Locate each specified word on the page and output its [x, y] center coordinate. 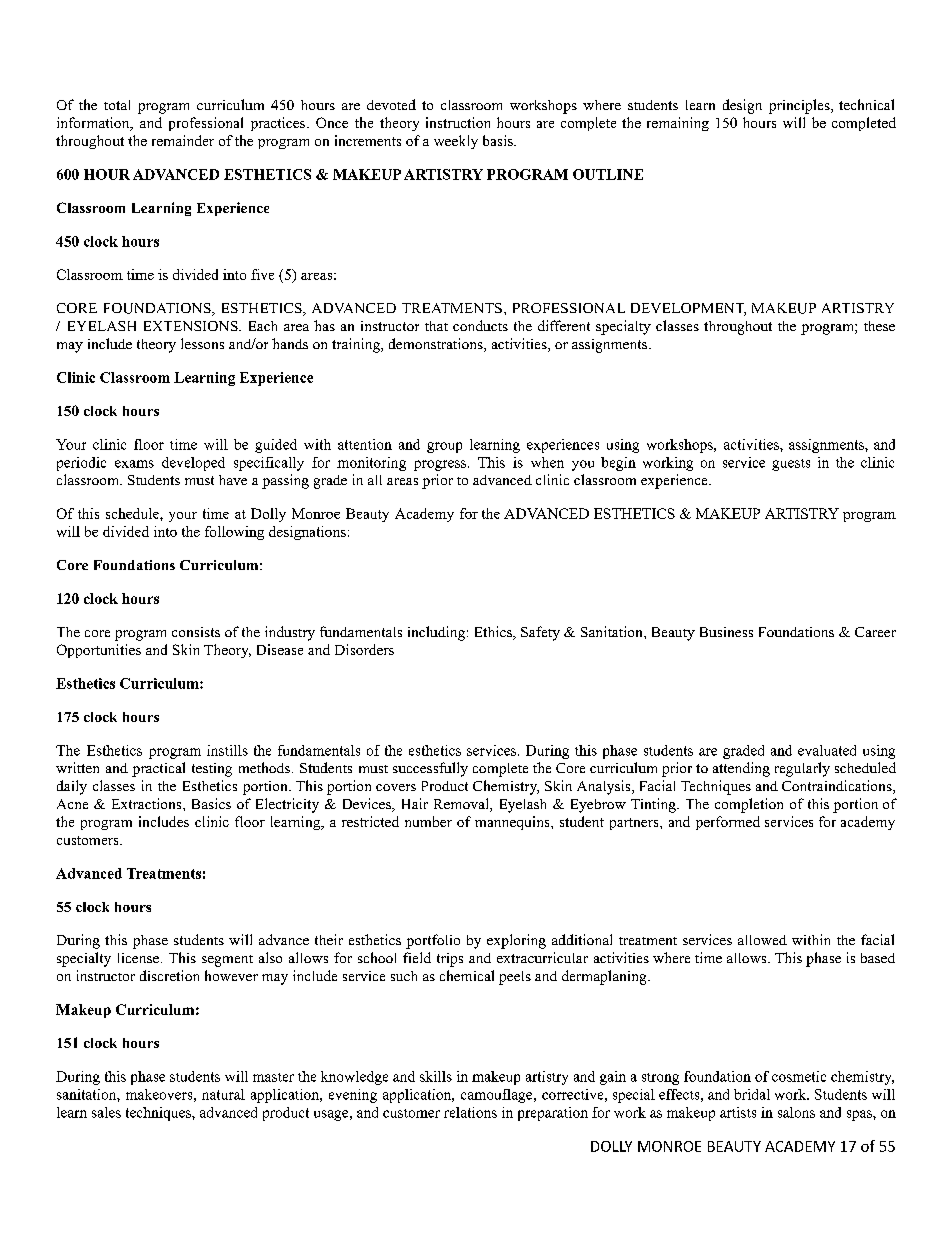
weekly [456, 142]
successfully [430, 769]
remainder [183, 140]
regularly [802, 769]
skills [436, 1076]
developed [193, 464]
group [444, 447]
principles [800, 106]
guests [791, 465]
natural [223, 1094]
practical [158, 769]
